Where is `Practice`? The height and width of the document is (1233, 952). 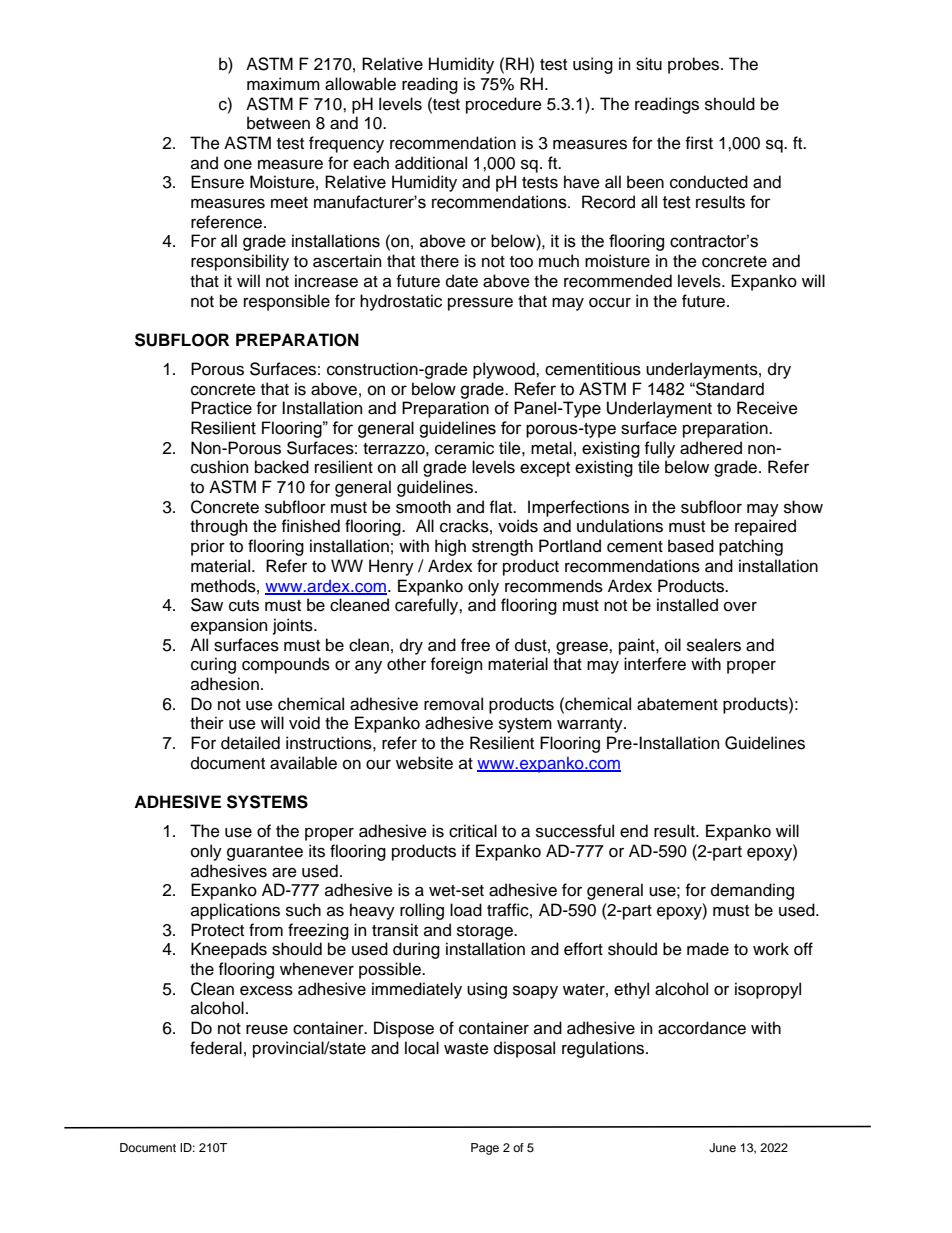 Practice is located at coordinates (221, 408).
